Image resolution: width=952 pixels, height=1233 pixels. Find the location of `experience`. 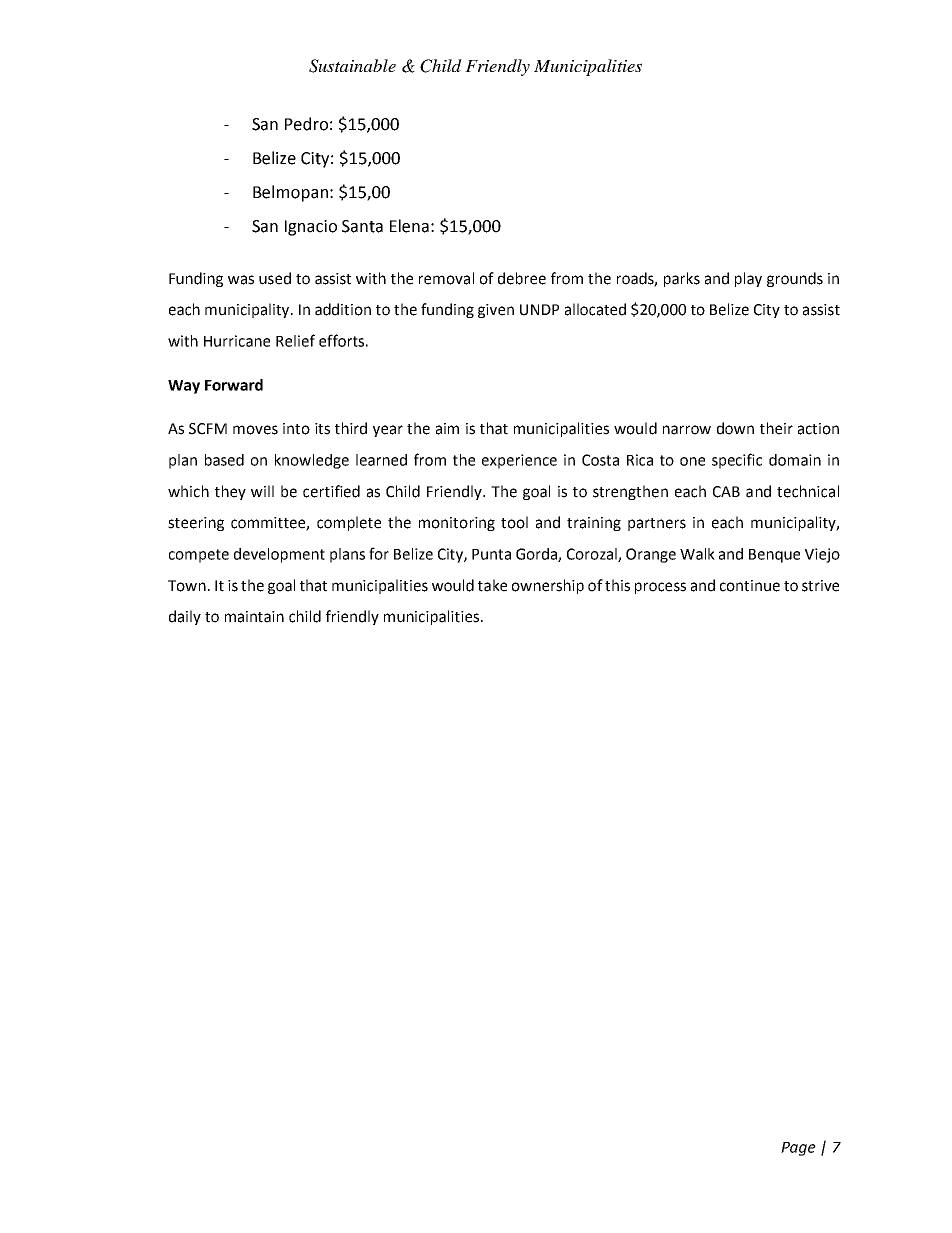

experience is located at coordinates (519, 461).
